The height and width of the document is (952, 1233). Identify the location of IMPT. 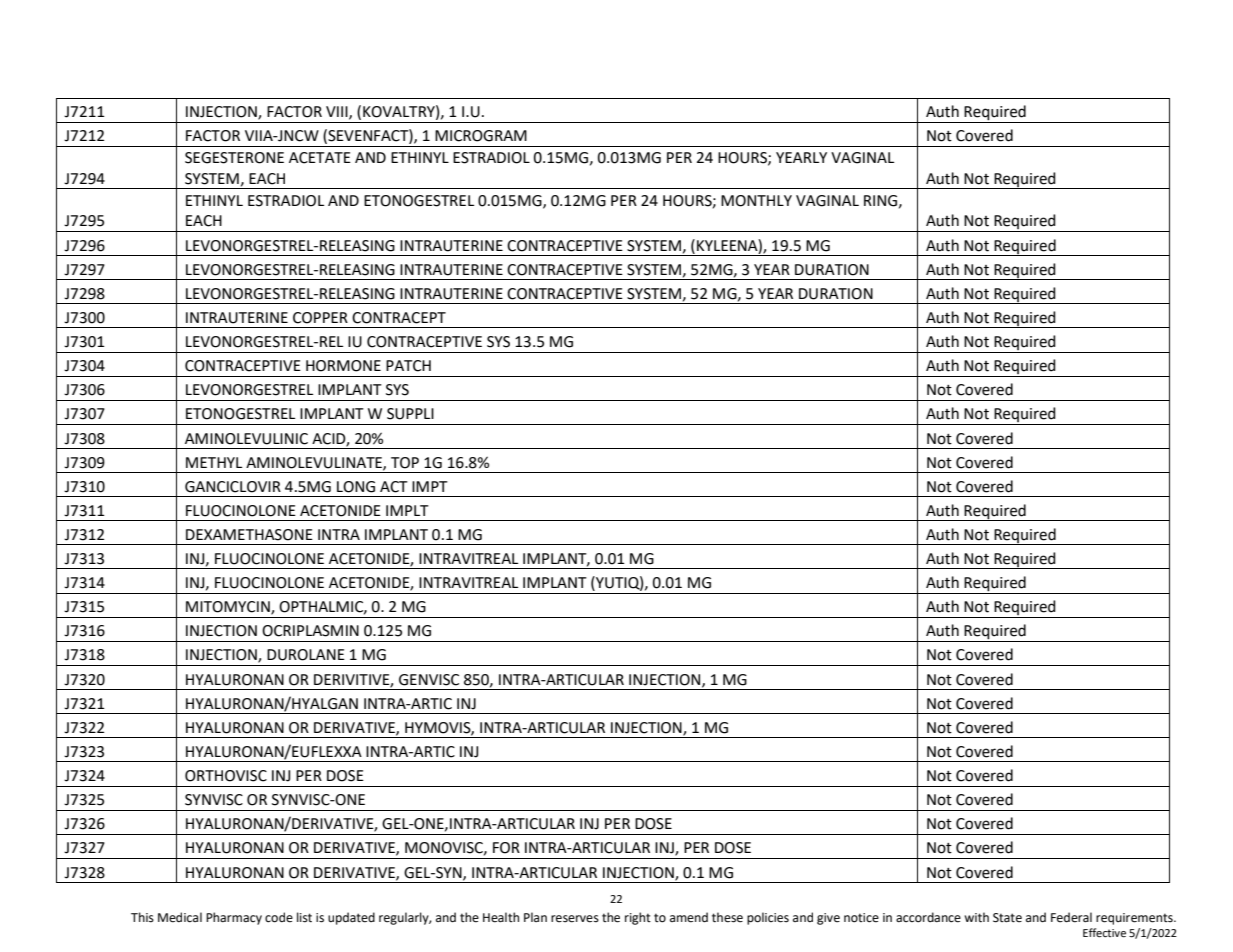
(430, 486).
